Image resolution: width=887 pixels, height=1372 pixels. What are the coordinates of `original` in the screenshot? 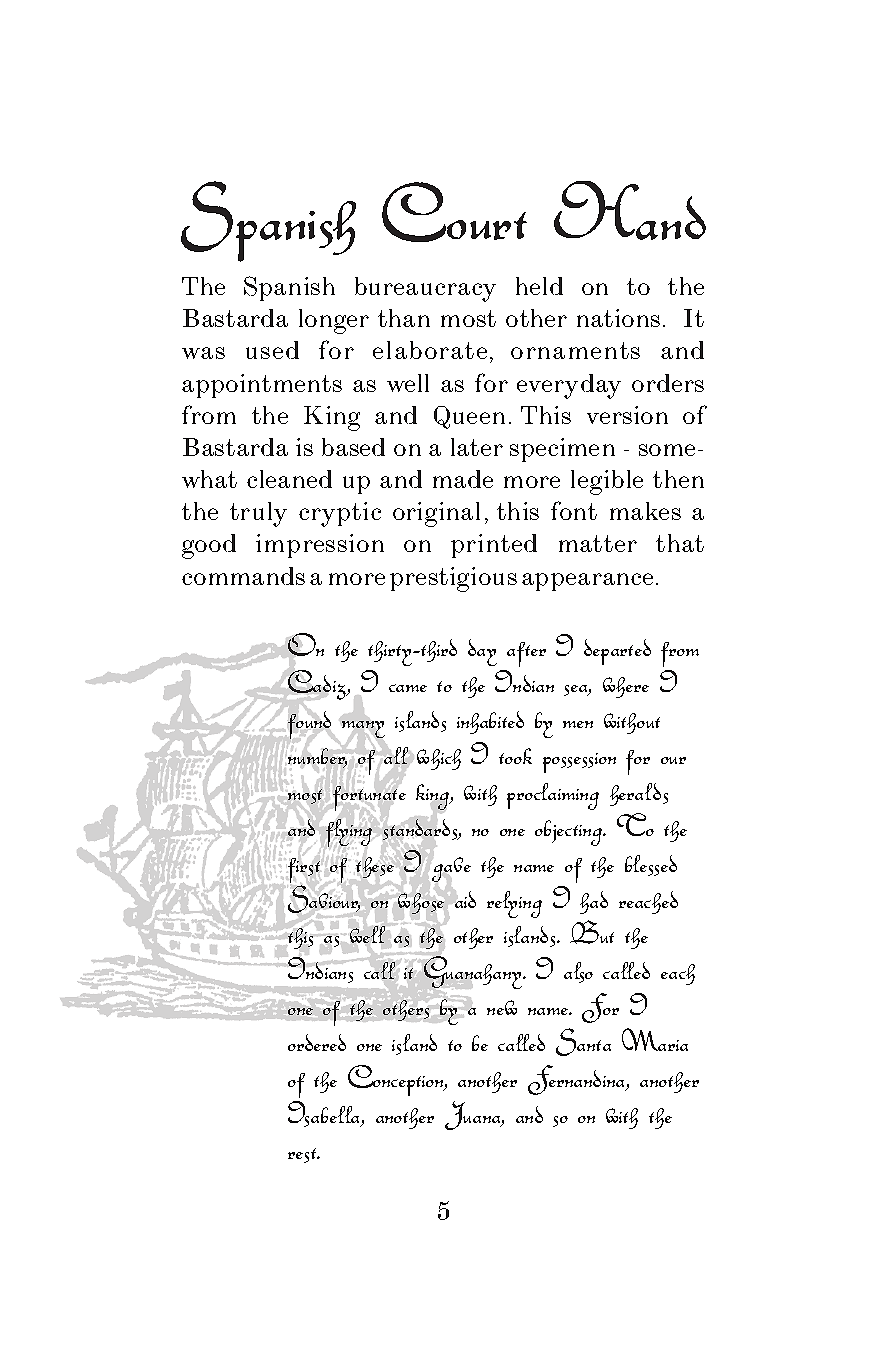 It's located at (436, 514).
